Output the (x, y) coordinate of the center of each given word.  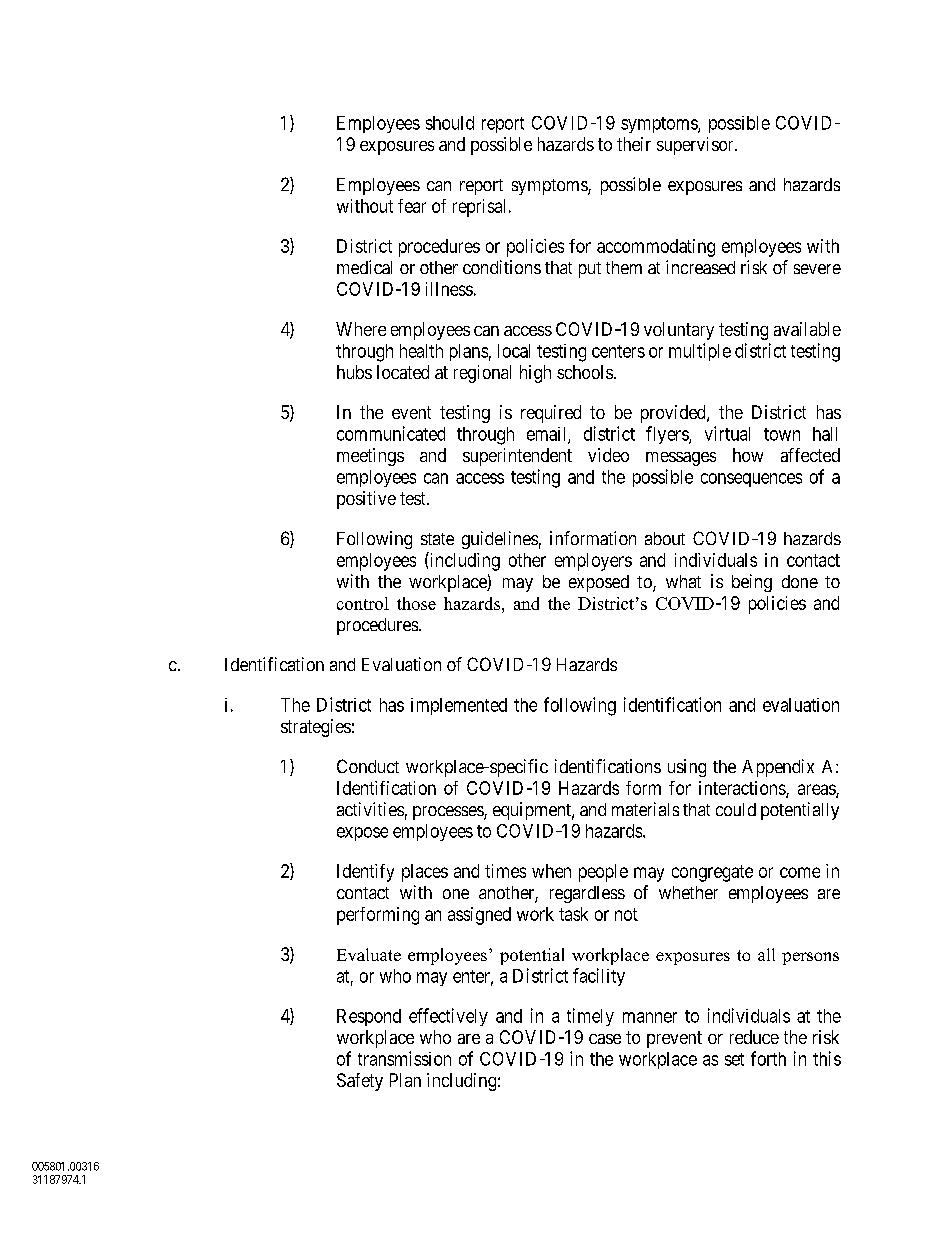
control (363, 603)
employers (593, 562)
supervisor (696, 146)
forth (768, 1058)
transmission (404, 1058)
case (605, 1039)
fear (412, 206)
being (752, 583)
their (634, 144)
